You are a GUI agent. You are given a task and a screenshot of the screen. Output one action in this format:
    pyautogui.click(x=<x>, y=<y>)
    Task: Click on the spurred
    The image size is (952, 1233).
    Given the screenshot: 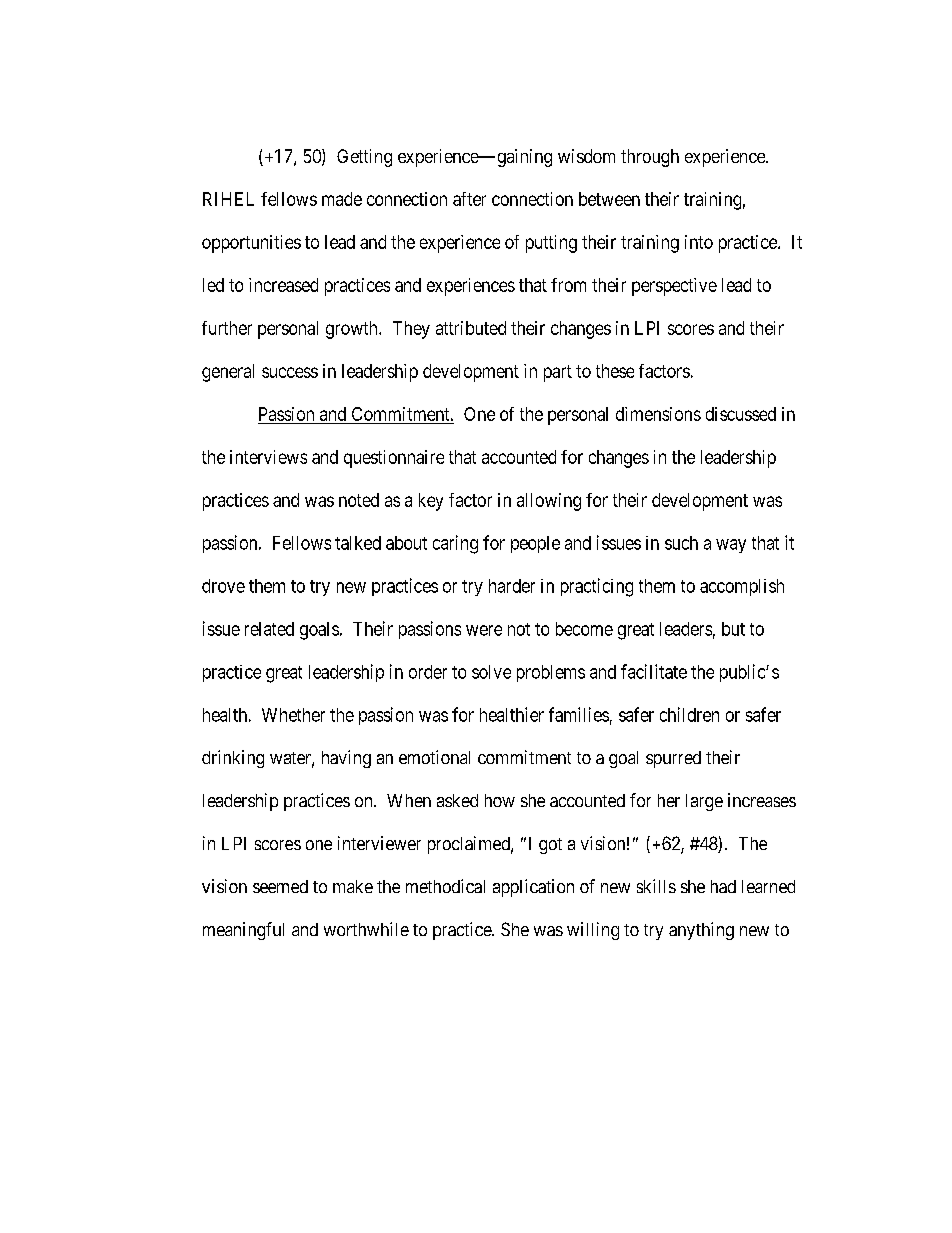 What is the action you would take?
    pyautogui.click(x=673, y=759)
